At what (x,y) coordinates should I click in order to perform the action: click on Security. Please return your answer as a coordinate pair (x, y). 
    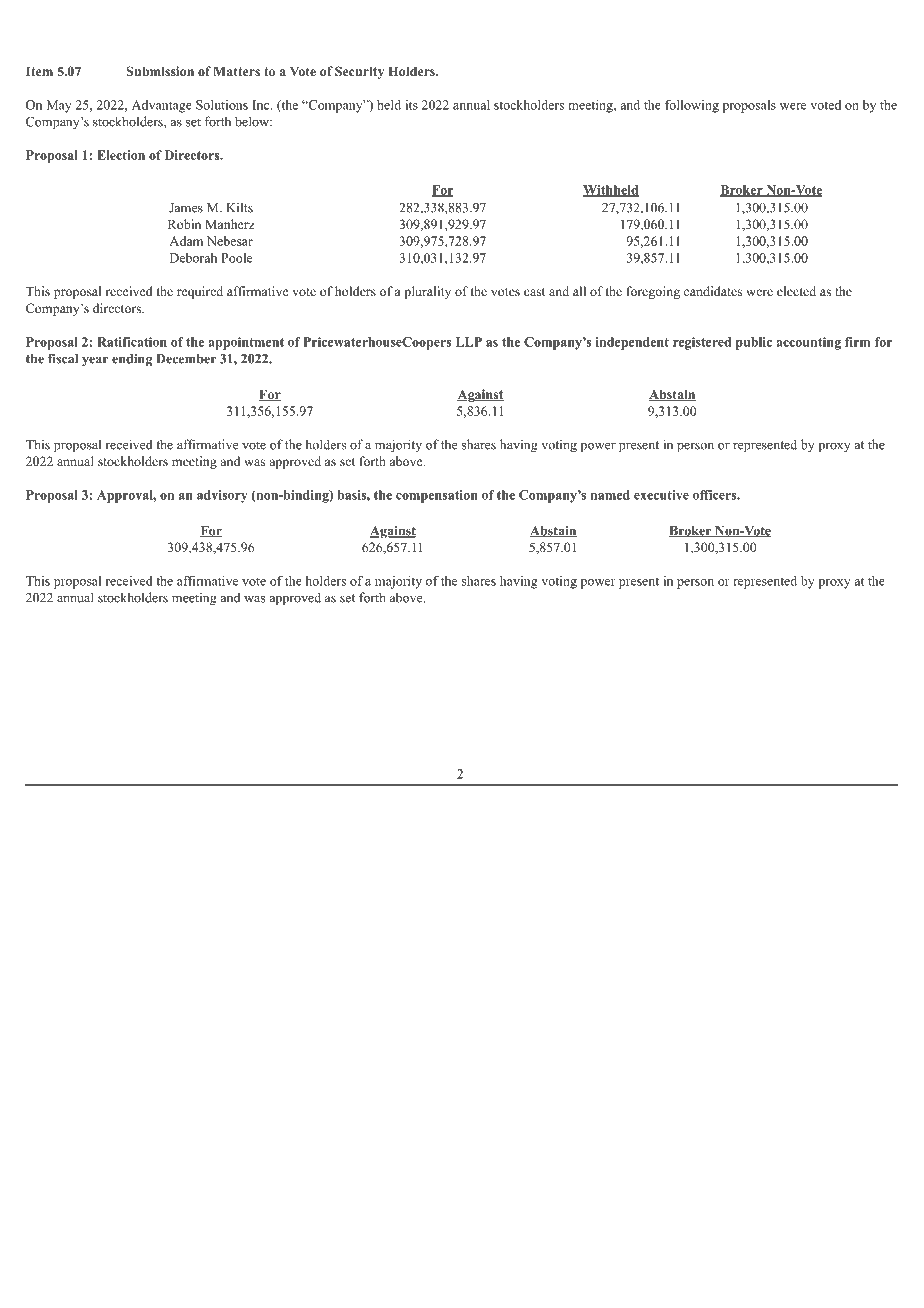
    Looking at the image, I should click on (359, 72).
